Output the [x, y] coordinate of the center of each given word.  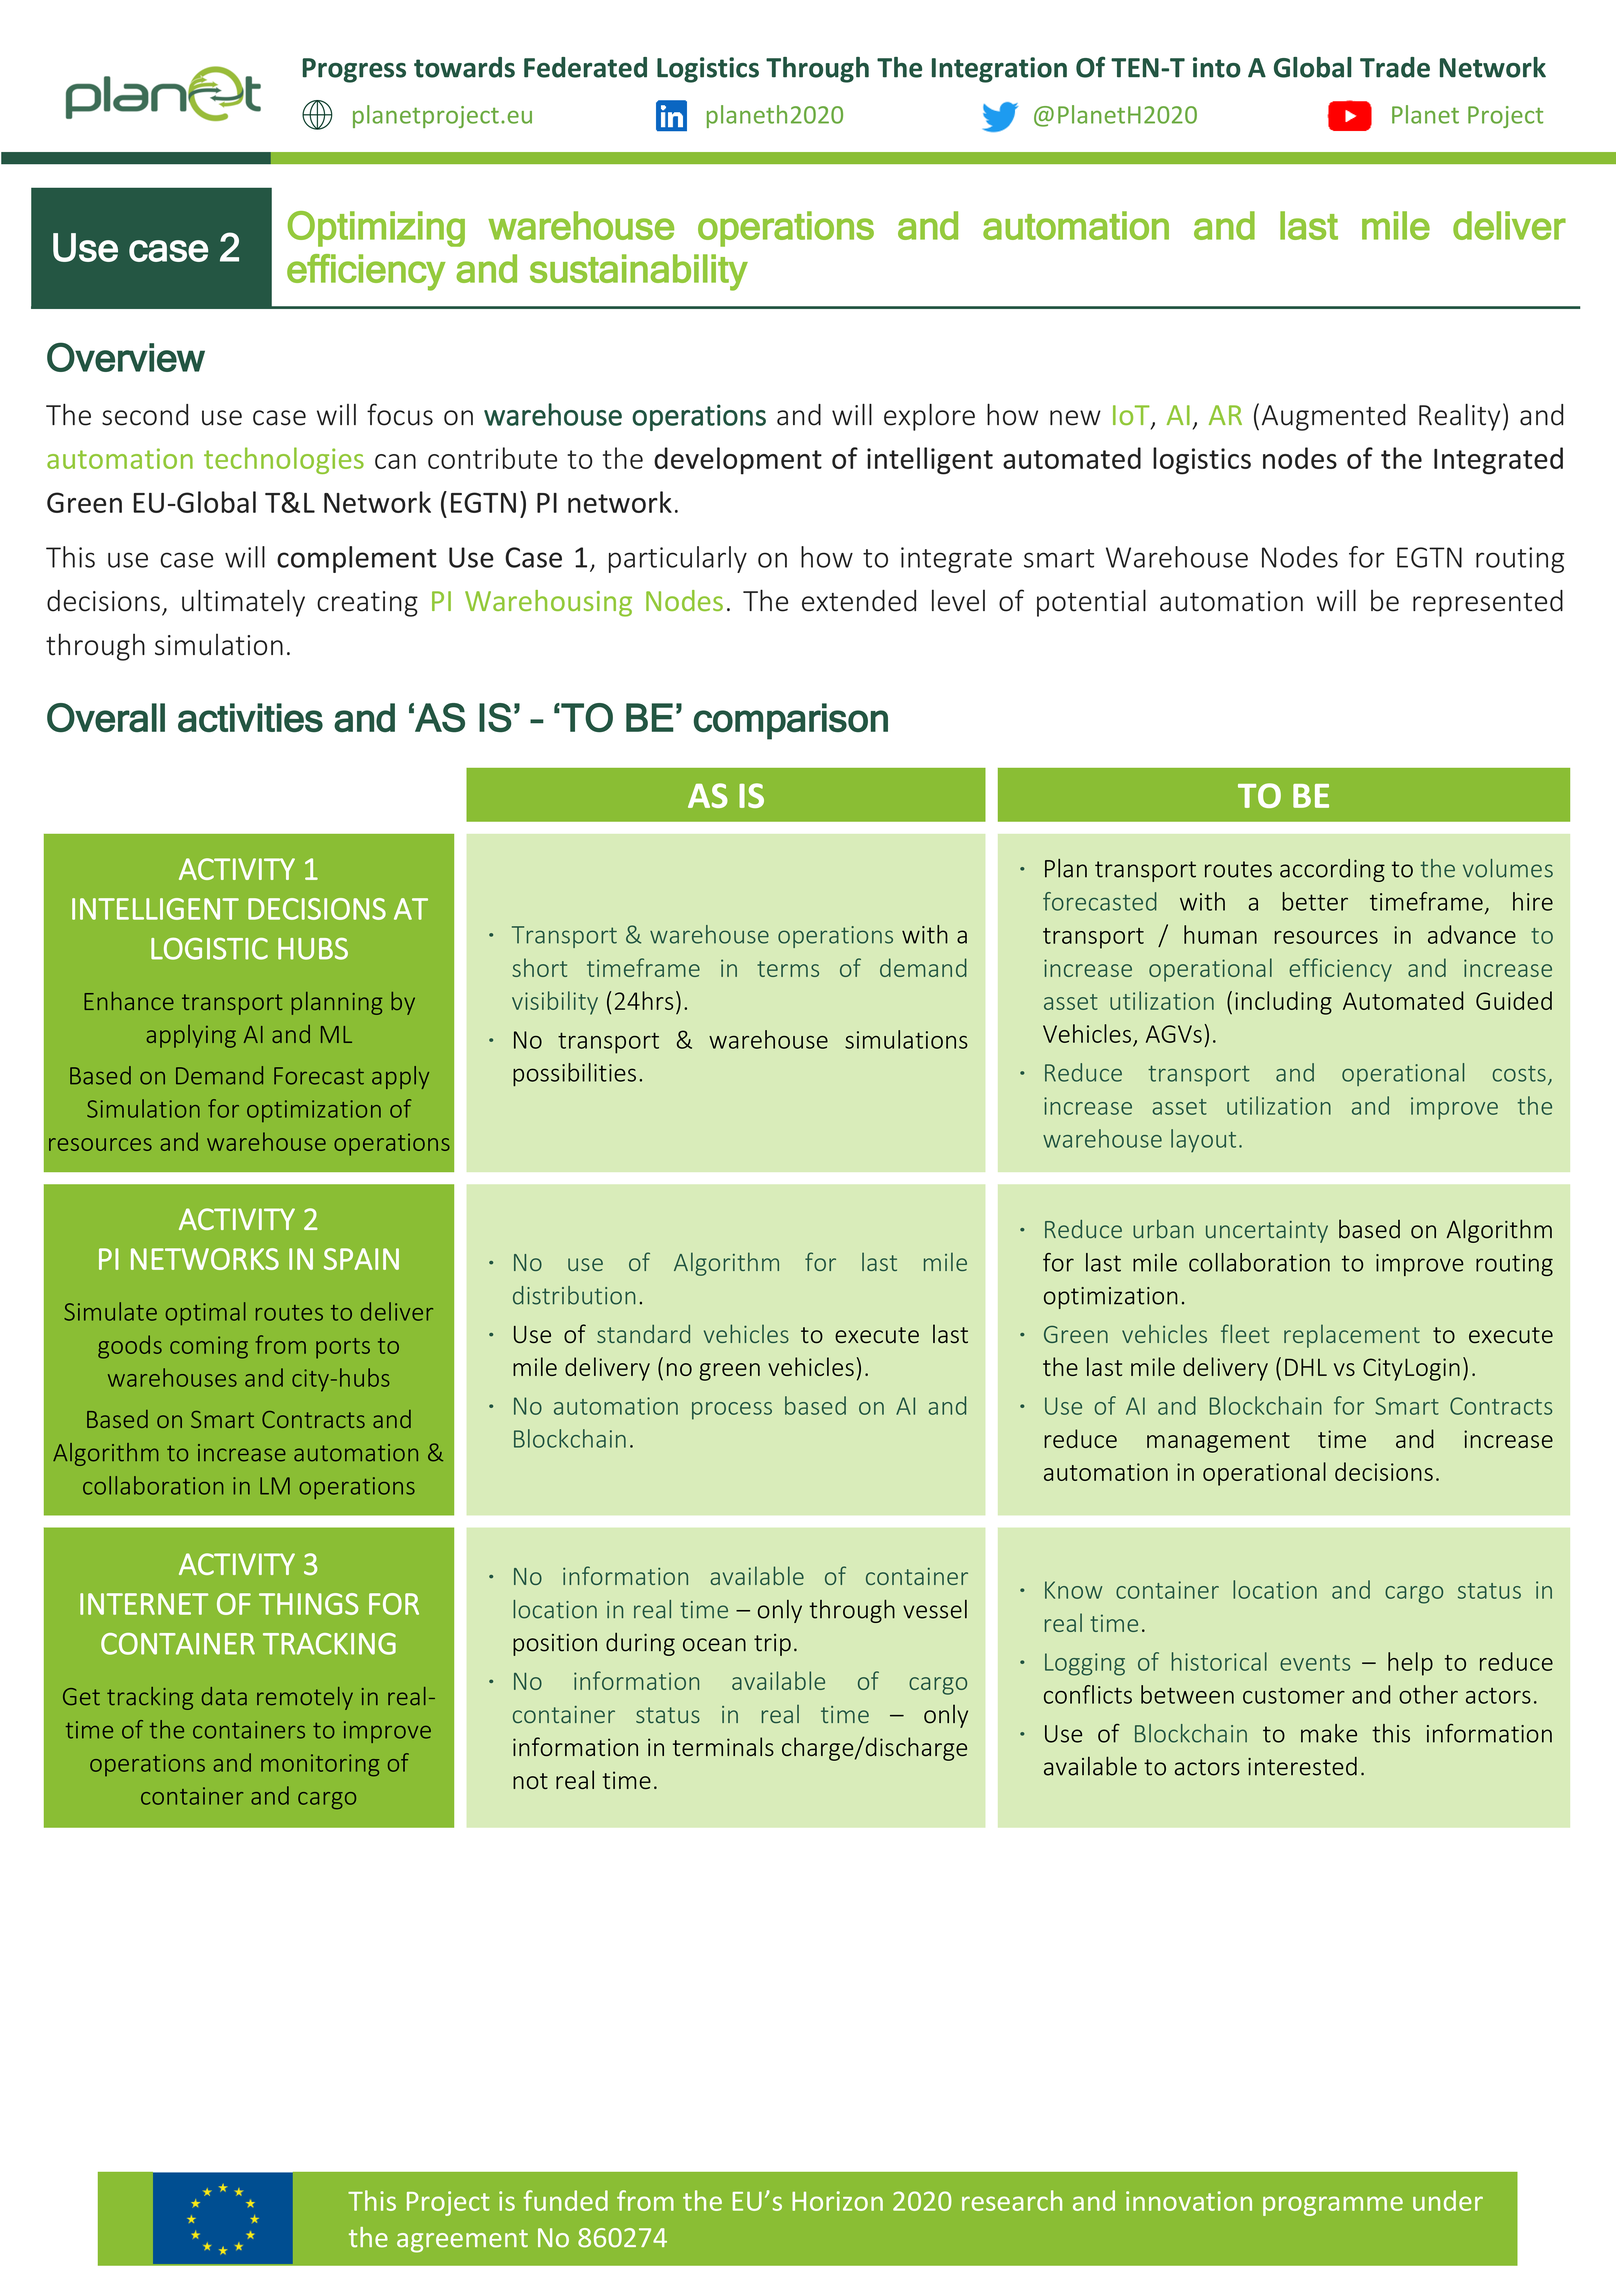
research [1012, 2200]
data [224, 1696]
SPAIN [361, 1259]
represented [1488, 603]
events [1315, 1663]
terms [788, 969]
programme [1333, 2206]
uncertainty [1267, 1232]
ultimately [243, 603]
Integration [999, 70]
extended [859, 601]
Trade [1395, 67]
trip [772, 1645]
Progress [354, 70]
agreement [462, 2241]
